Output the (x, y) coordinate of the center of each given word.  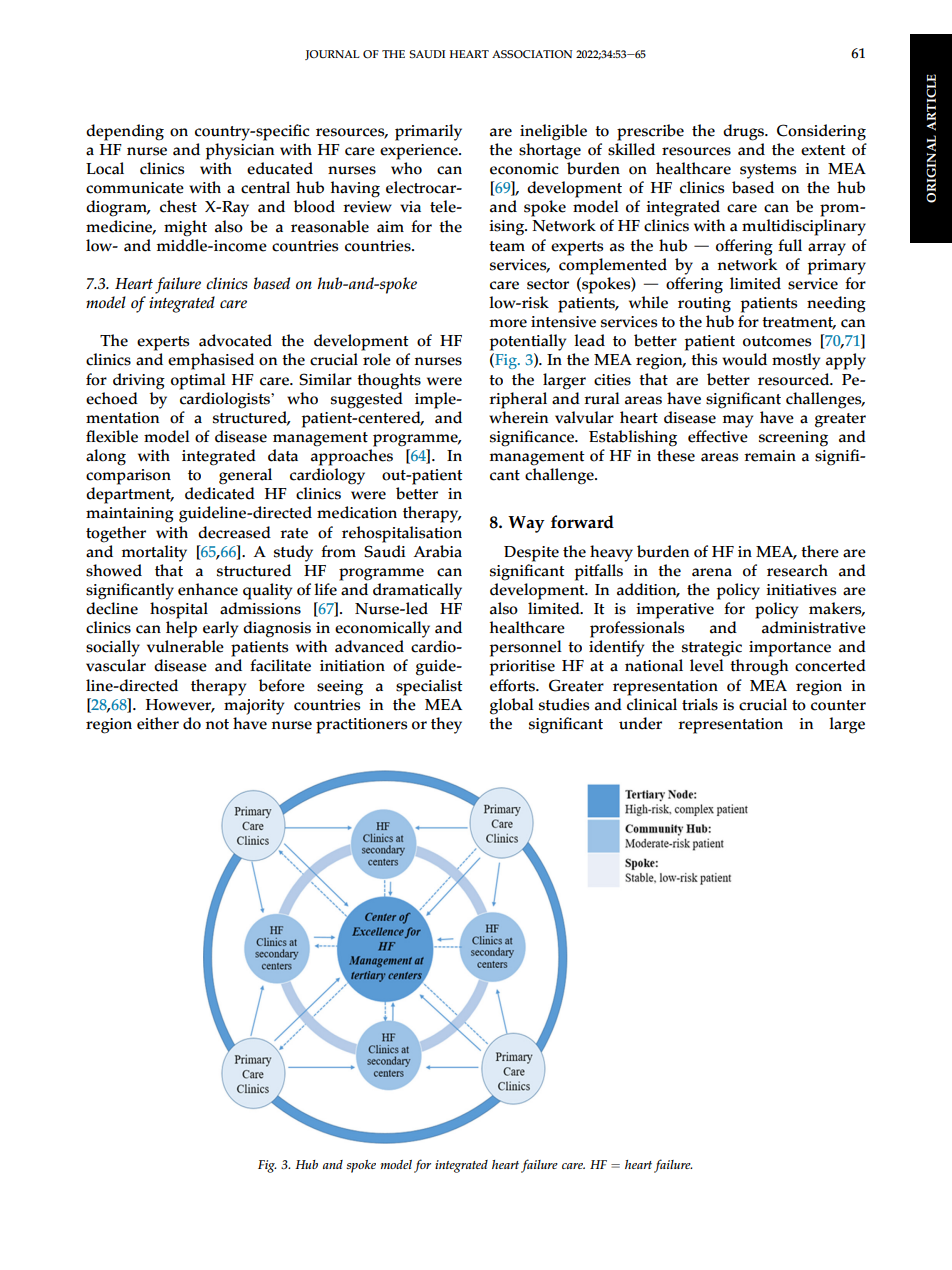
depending (125, 132)
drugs (745, 132)
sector (548, 284)
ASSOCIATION (532, 54)
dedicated (220, 493)
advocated (235, 340)
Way (526, 524)
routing (704, 305)
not (217, 724)
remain (770, 456)
